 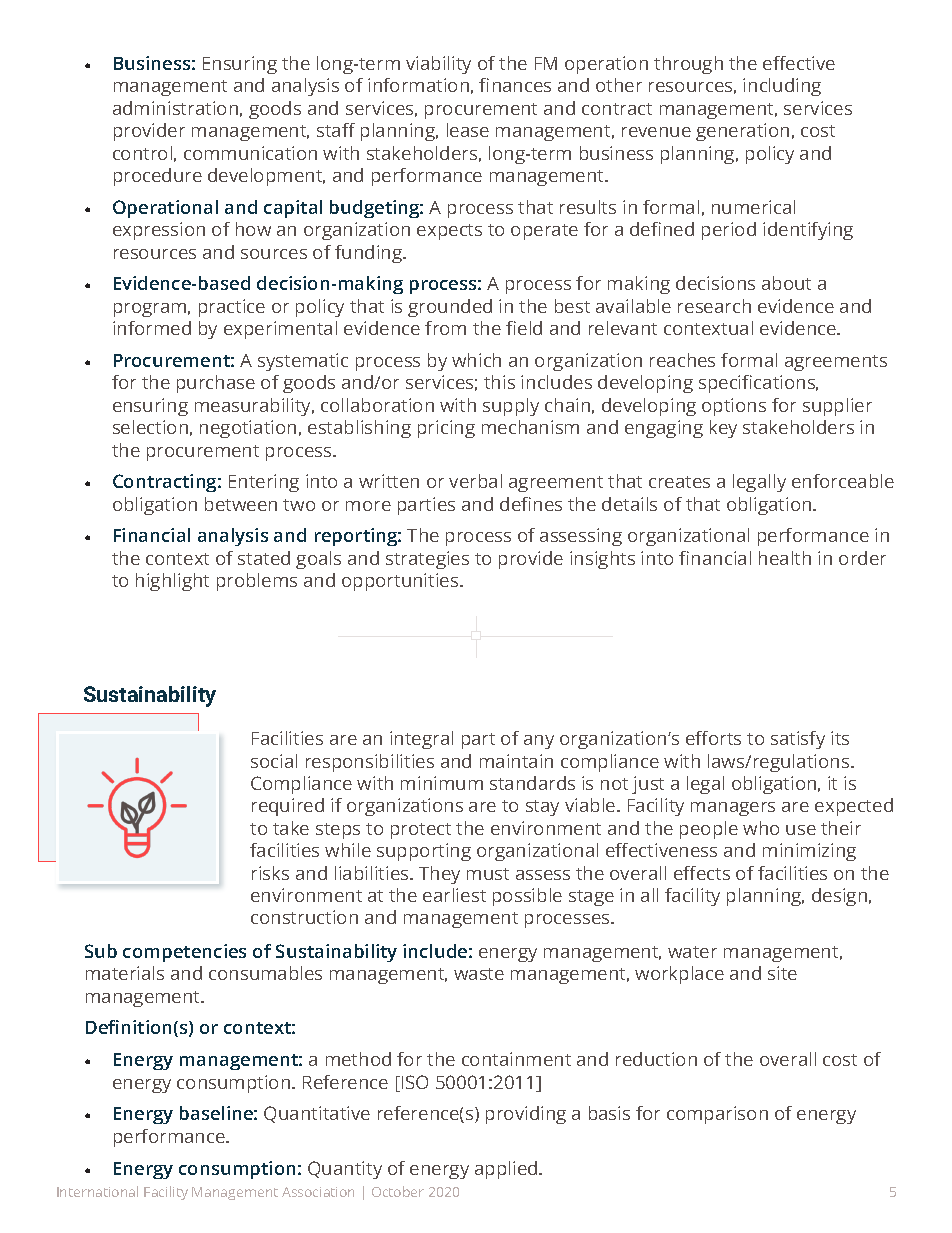 What do you see at coordinates (250, 153) in the document?
I see `communication` at bounding box center [250, 153].
